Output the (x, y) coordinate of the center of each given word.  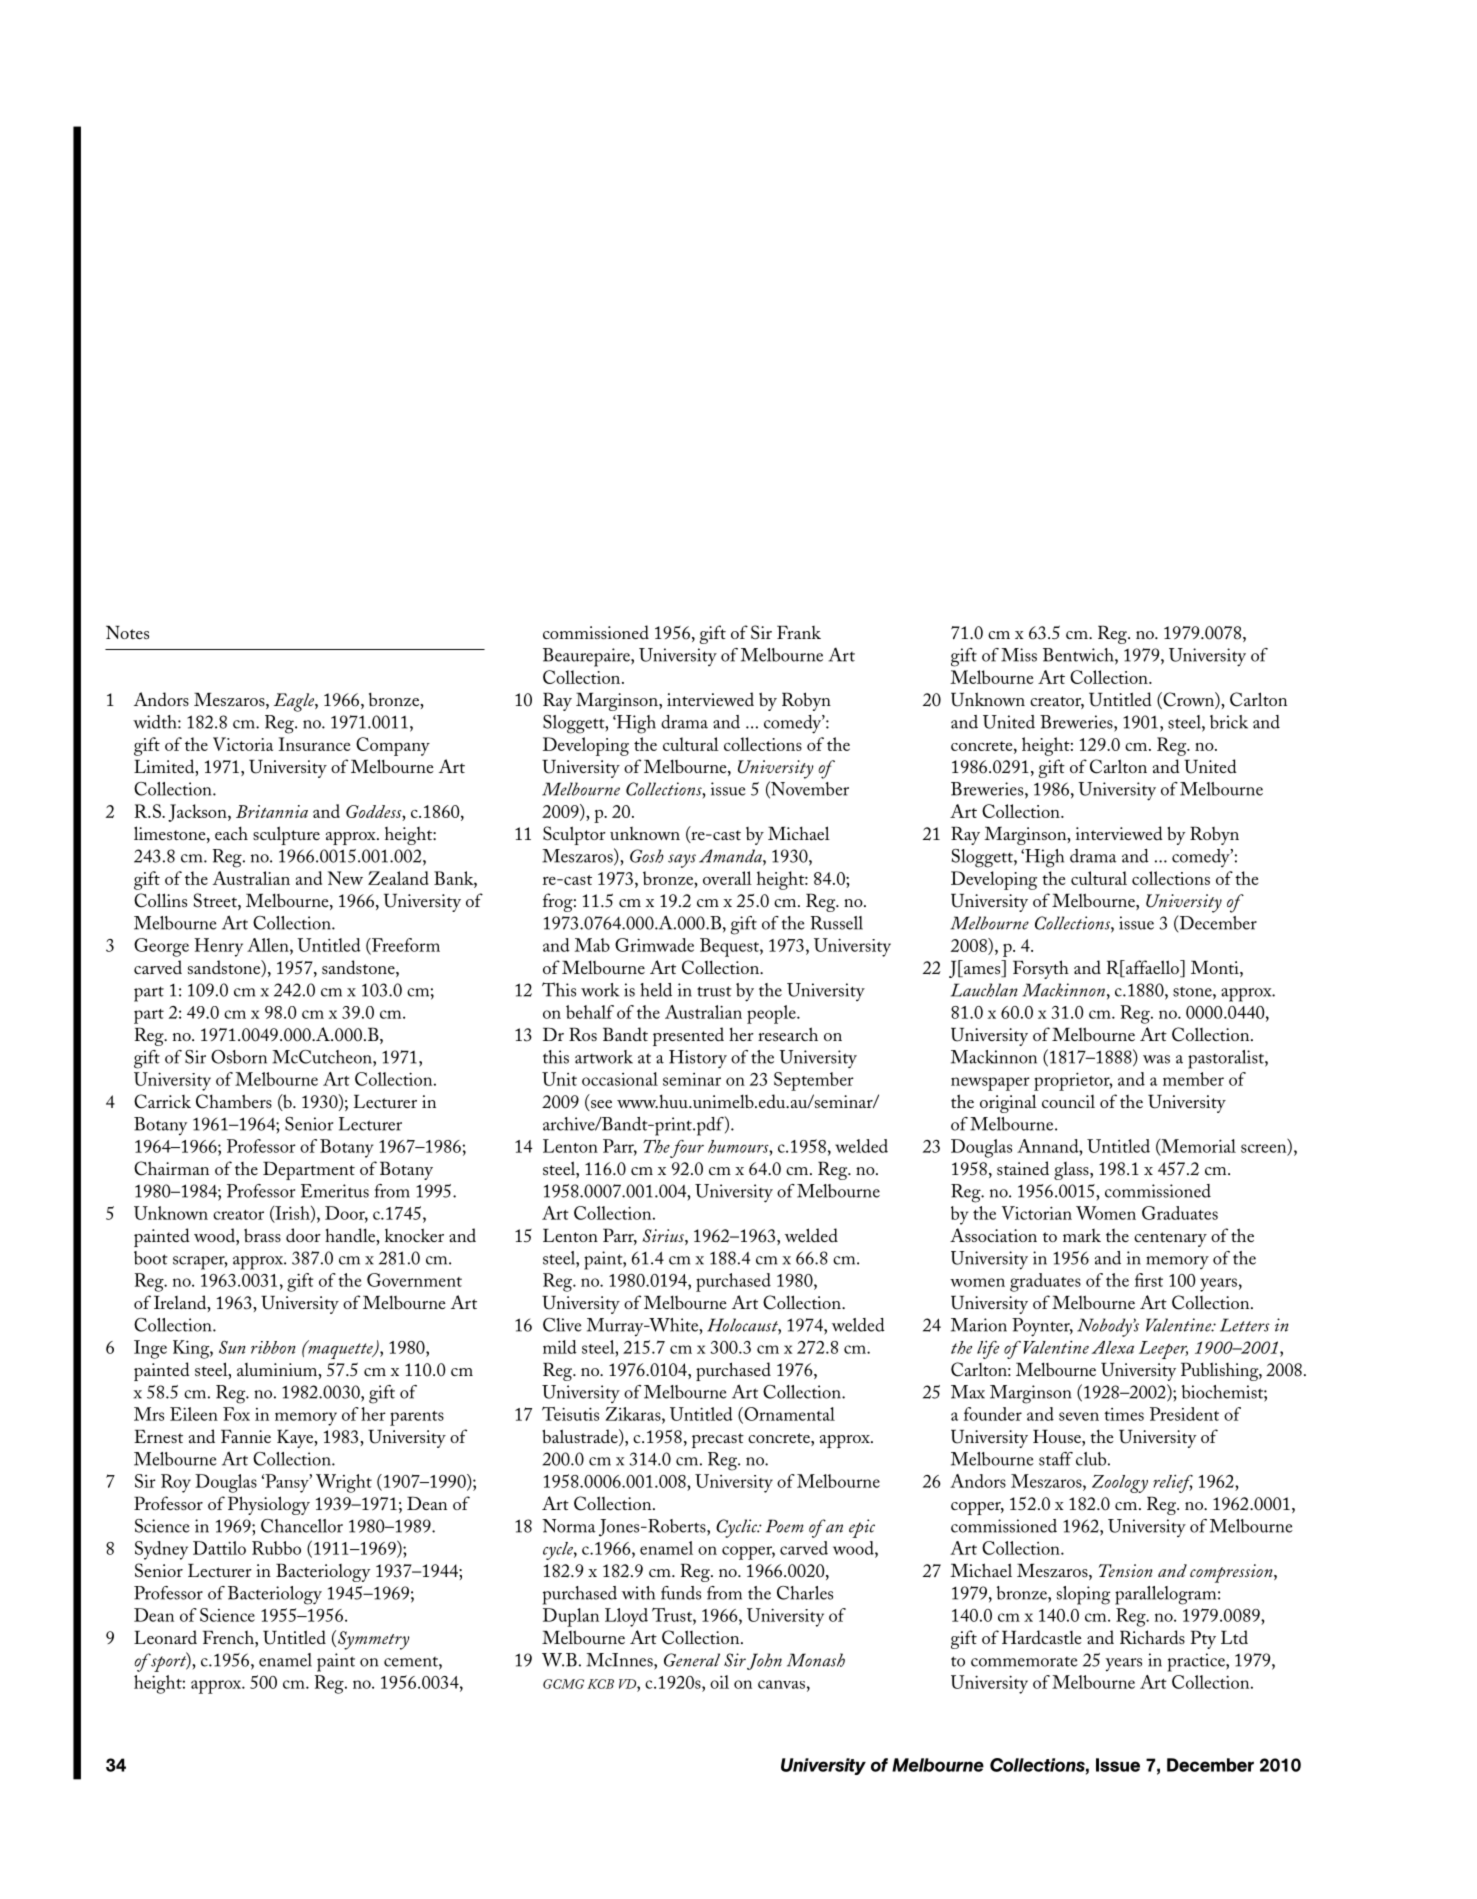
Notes (127, 632)
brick (1229, 722)
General (692, 1660)
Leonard (165, 1637)
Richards (1152, 1637)
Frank (799, 632)
